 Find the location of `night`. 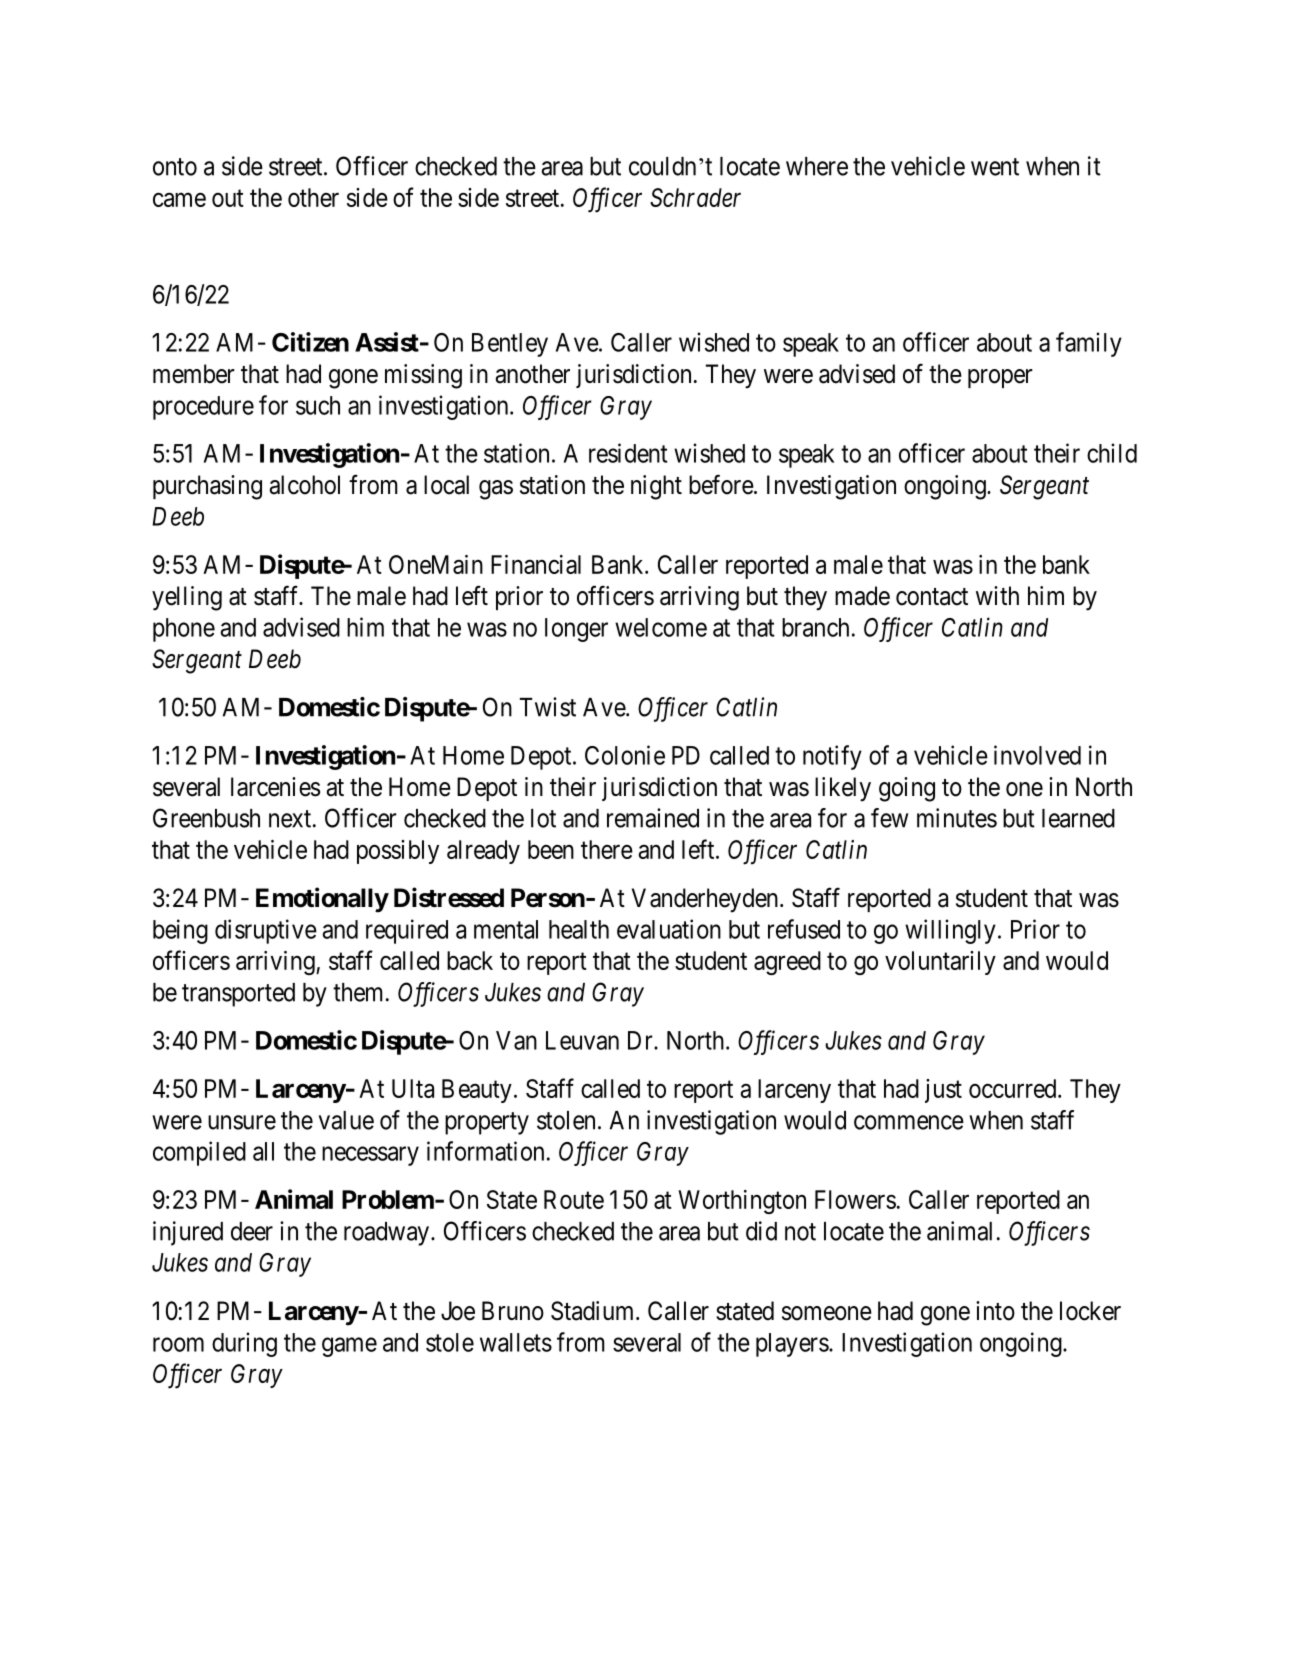

night is located at coordinates (656, 487).
